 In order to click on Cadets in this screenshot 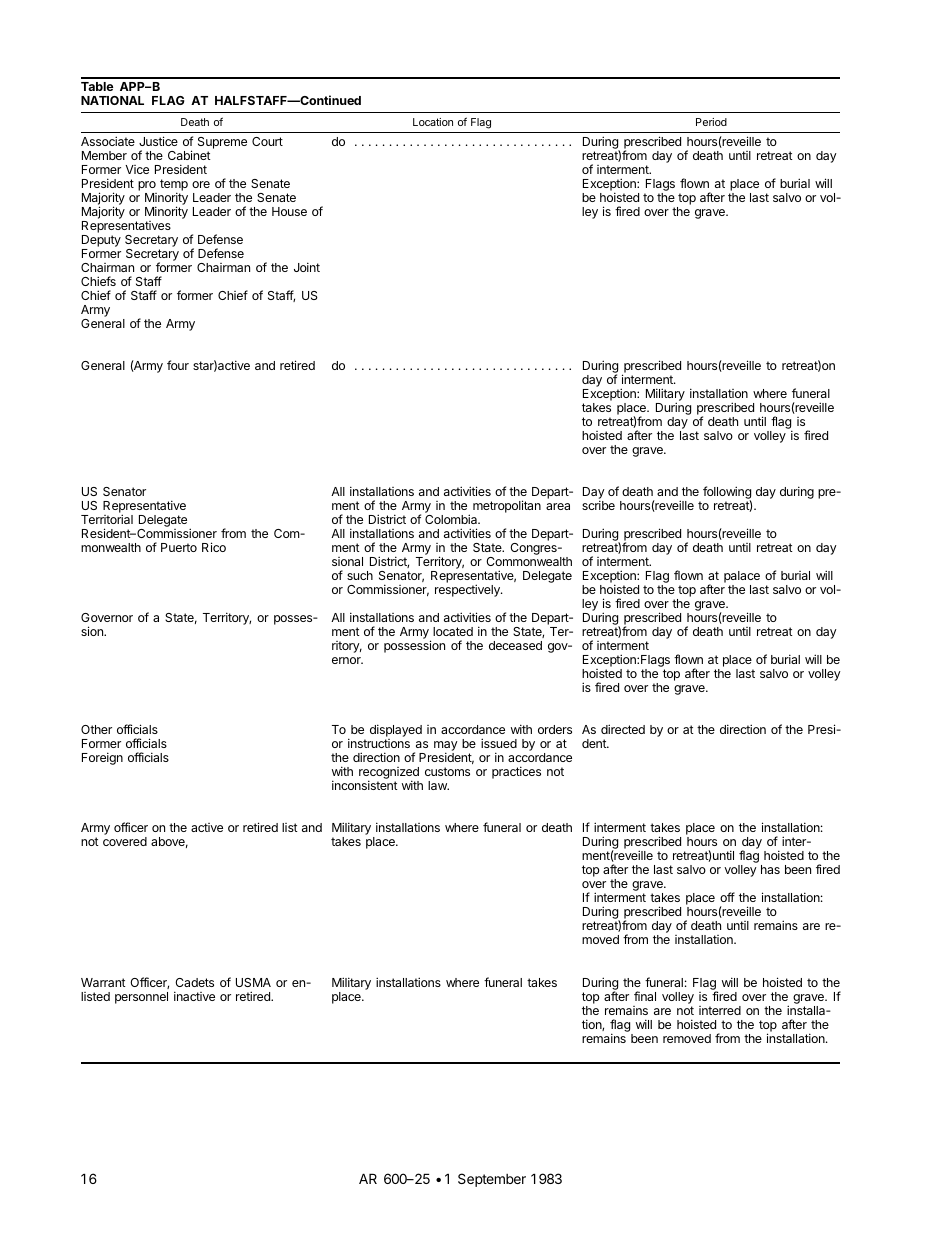, I will do `click(194, 982)`.
